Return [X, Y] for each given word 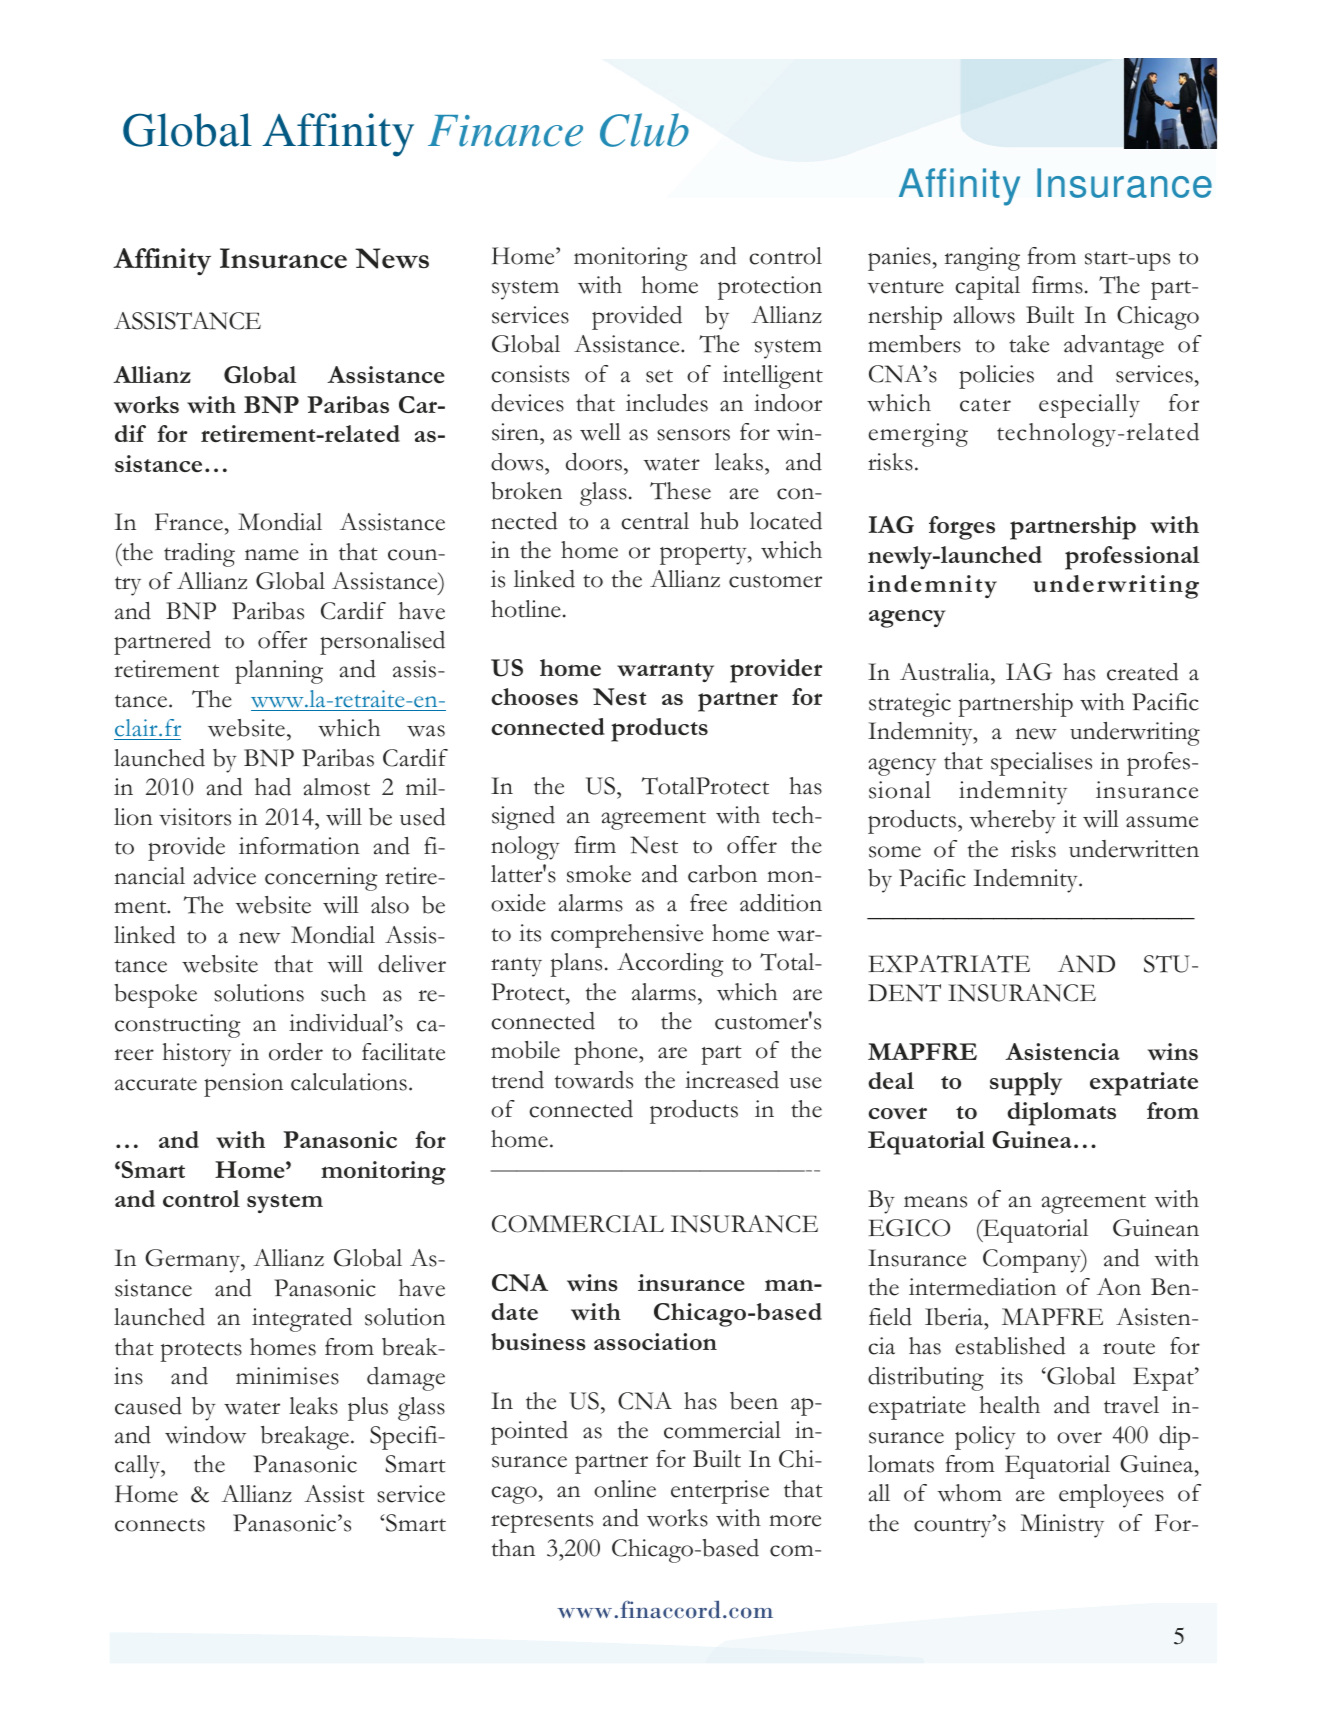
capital [988, 288]
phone [607, 1053]
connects [160, 1525]
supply [1026, 1084]
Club [644, 130]
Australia [946, 672]
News [392, 258]
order [296, 1052]
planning [279, 672]
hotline [526, 609]
